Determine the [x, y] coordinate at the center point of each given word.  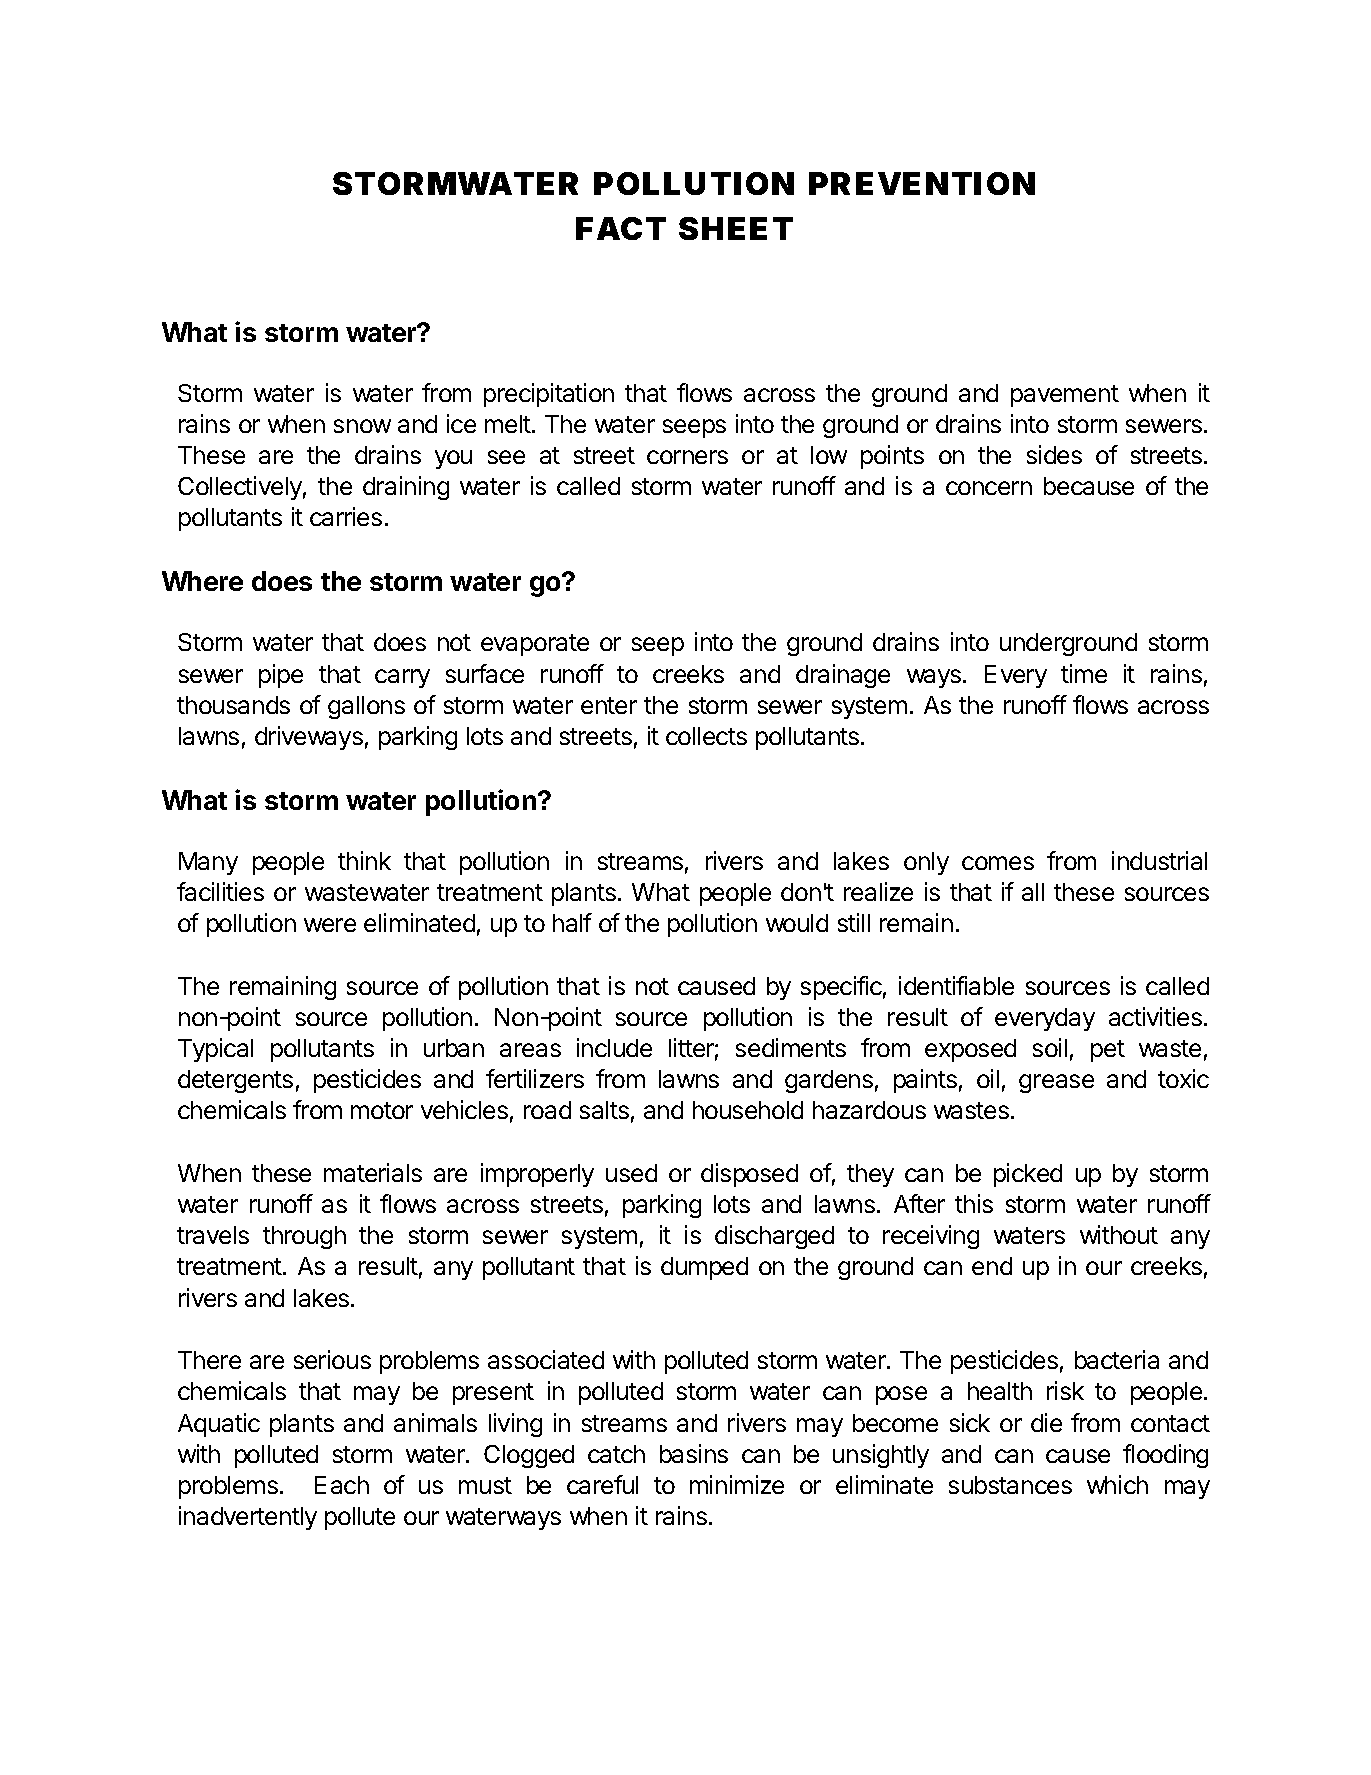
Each [342, 1485]
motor [382, 1110]
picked [1028, 1175]
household [748, 1110]
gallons [366, 707]
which [1117, 1484]
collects [706, 736]
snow [362, 426]
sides [1054, 454]
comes [998, 863]
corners [687, 457]
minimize [737, 1484]
